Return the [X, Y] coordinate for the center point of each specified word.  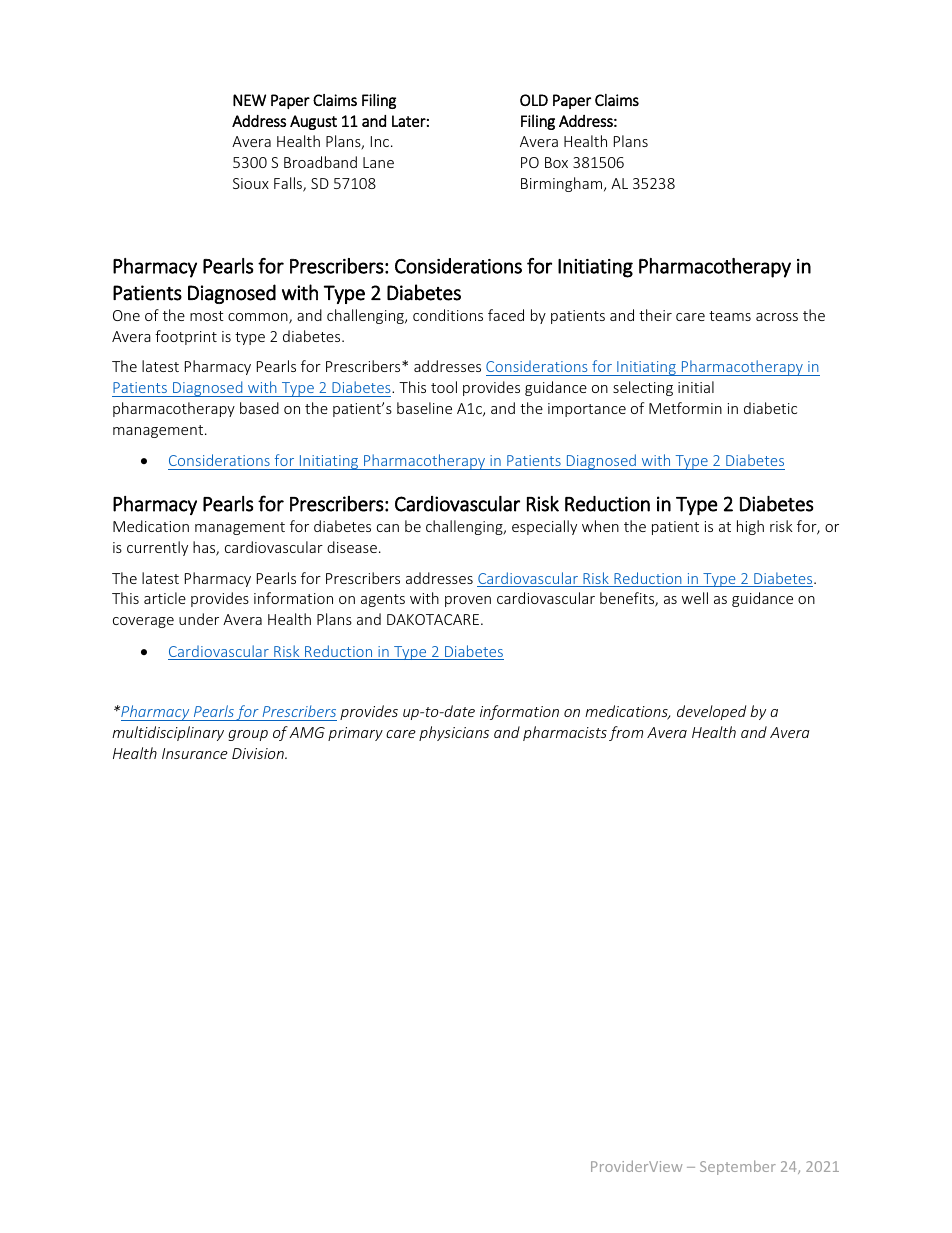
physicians [454, 733]
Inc [381, 141]
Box [556, 162]
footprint [186, 337]
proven [468, 601]
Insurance [195, 753]
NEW [249, 100]
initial [696, 387]
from [626, 733]
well [695, 598]
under [199, 619]
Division [259, 753]
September [738, 1167]
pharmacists [565, 733]
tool [444, 387]
